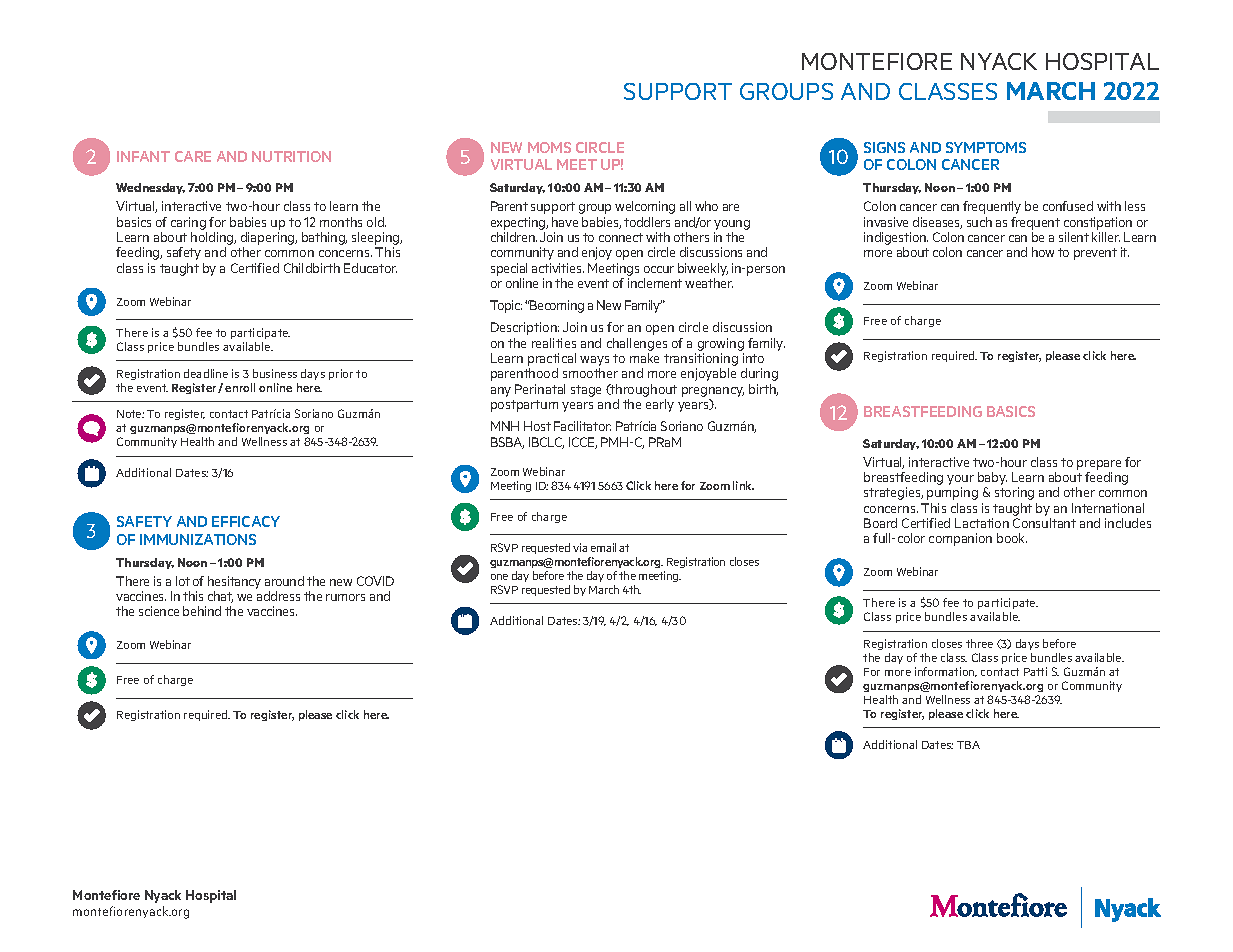  What do you see at coordinates (644, 358) in the screenshot?
I see `make` at bounding box center [644, 358].
